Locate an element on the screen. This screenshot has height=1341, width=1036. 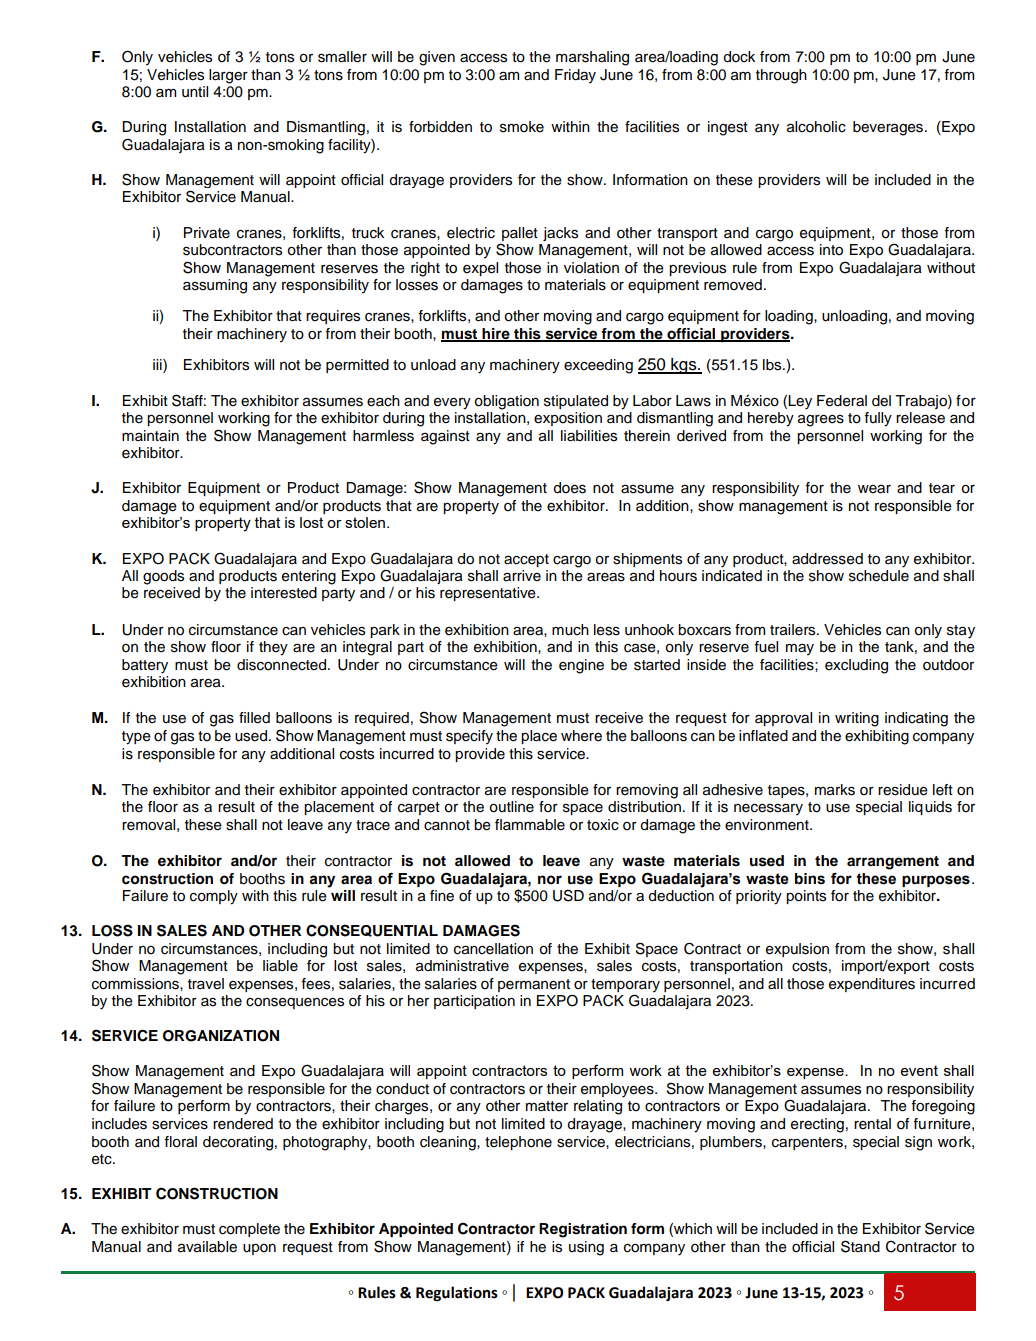
battery is located at coordinates (145, 666).
